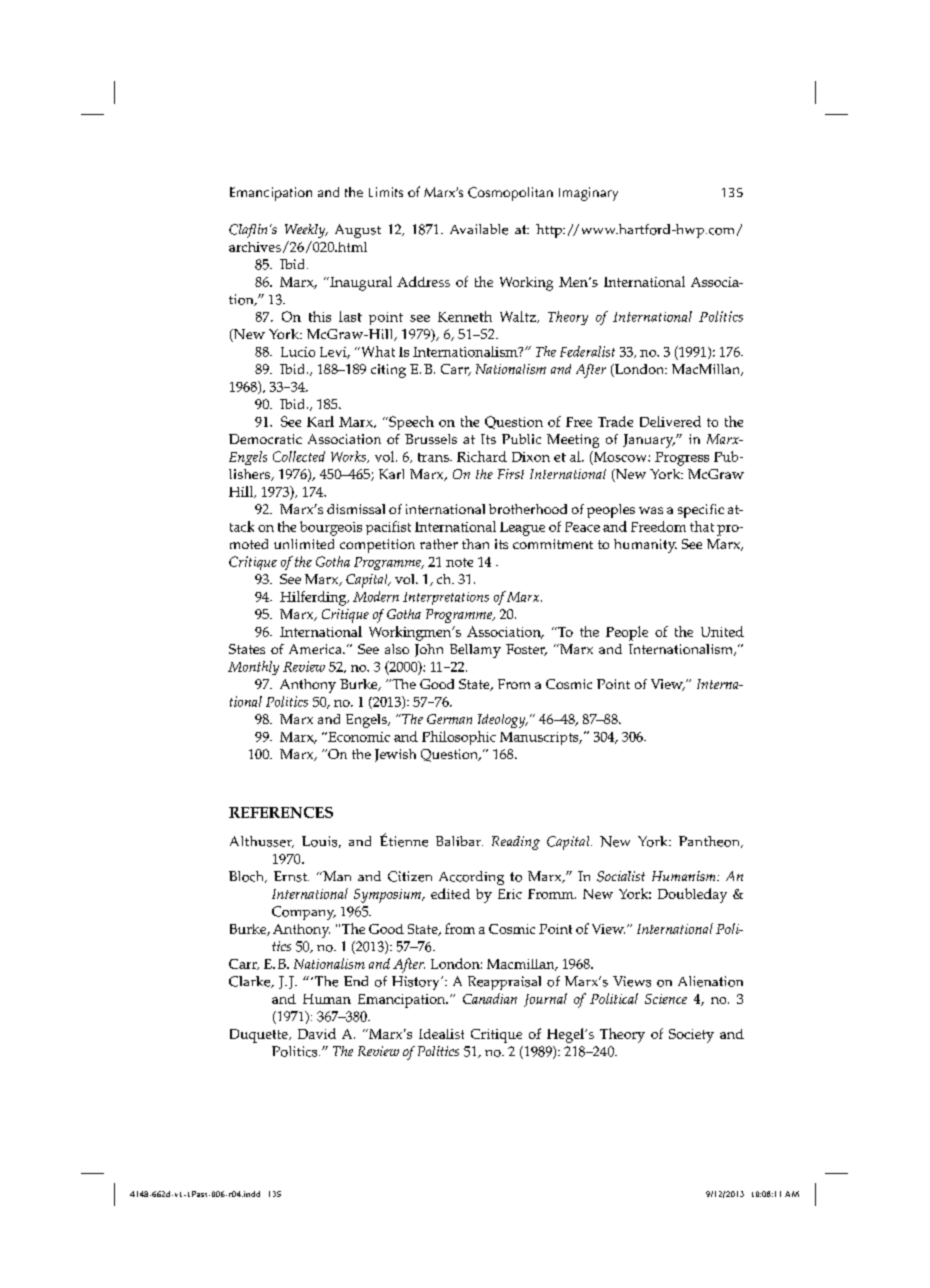 This screenshot has height=1288, width=930. I want to click on Science, so click(666, 999).
